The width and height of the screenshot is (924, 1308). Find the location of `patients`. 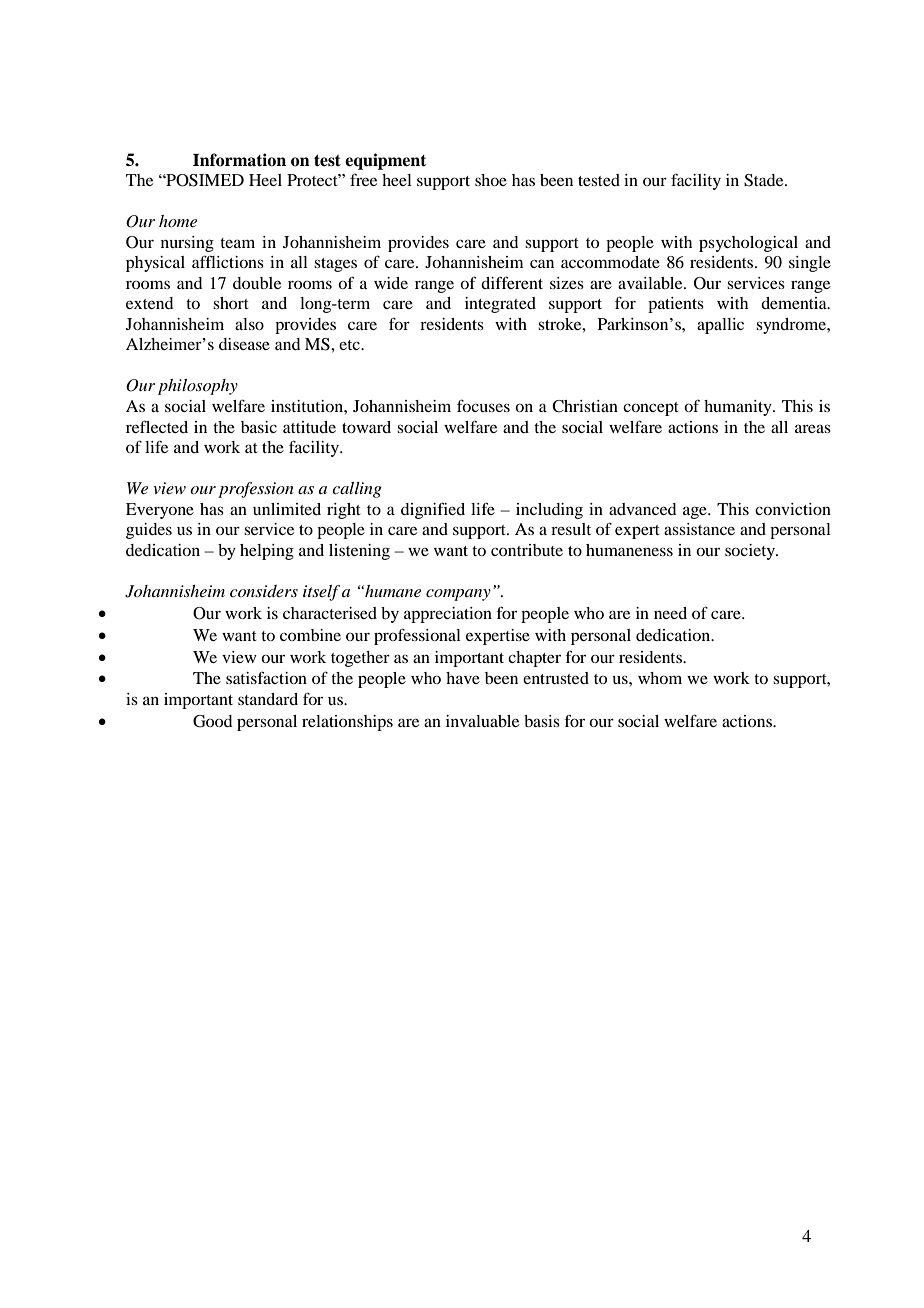

patients is located at coordinates (676, 305).
